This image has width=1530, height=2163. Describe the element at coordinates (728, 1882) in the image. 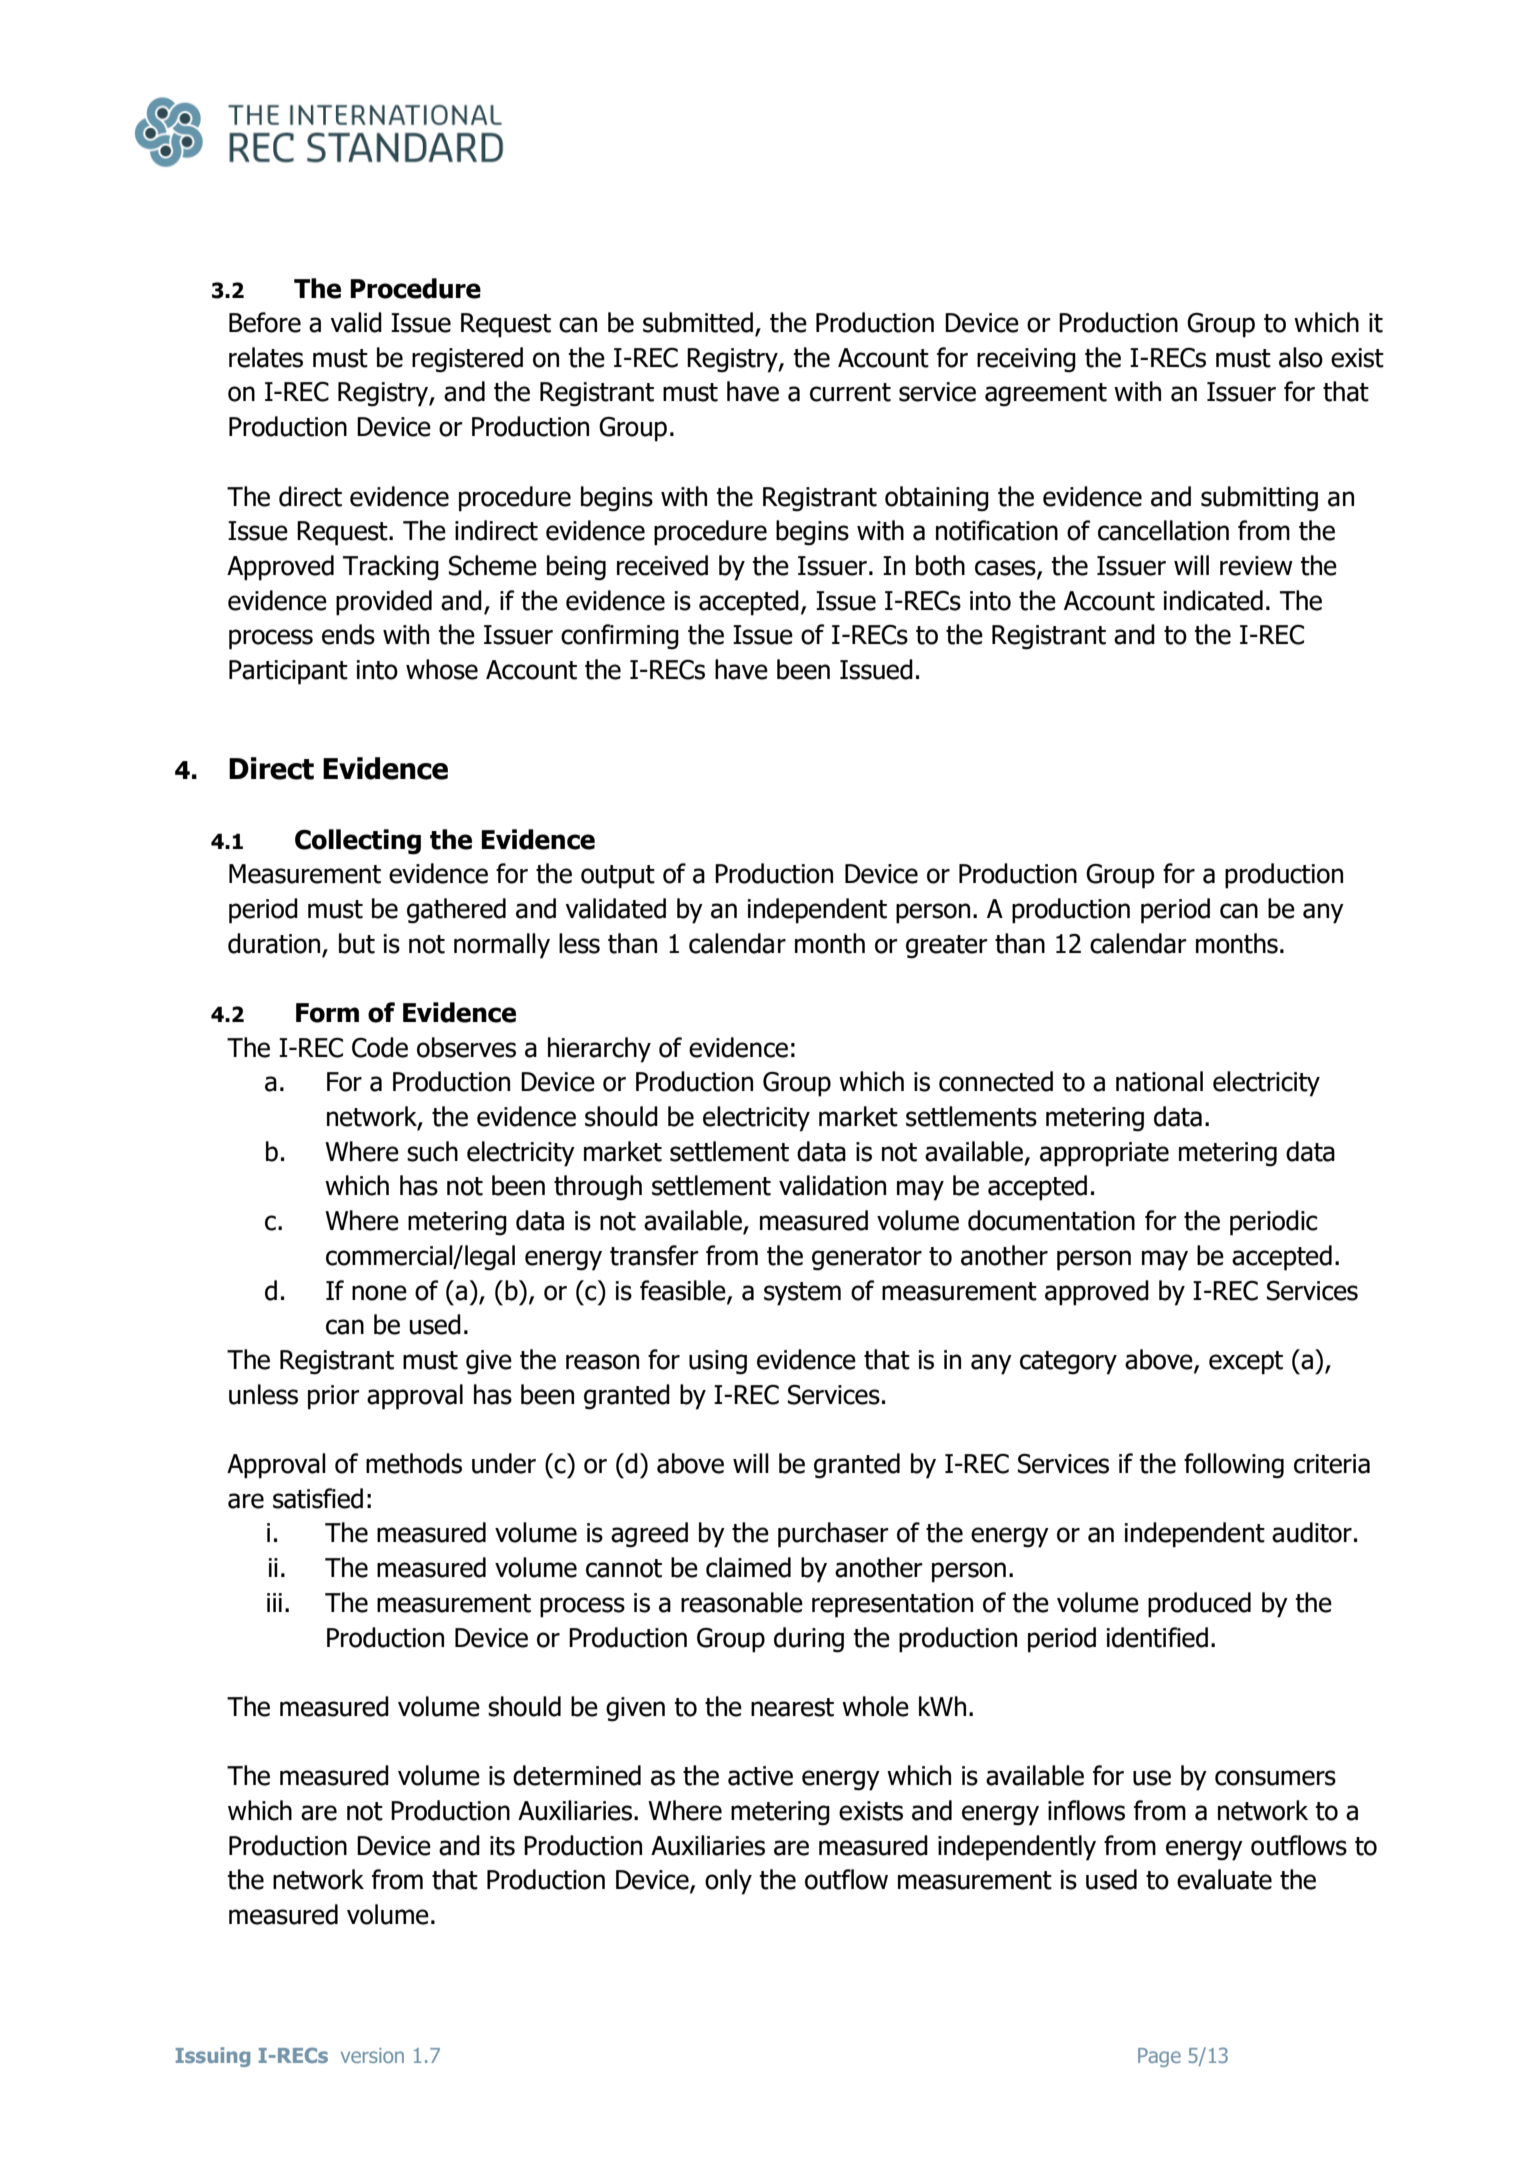

I see `only` at that location.
